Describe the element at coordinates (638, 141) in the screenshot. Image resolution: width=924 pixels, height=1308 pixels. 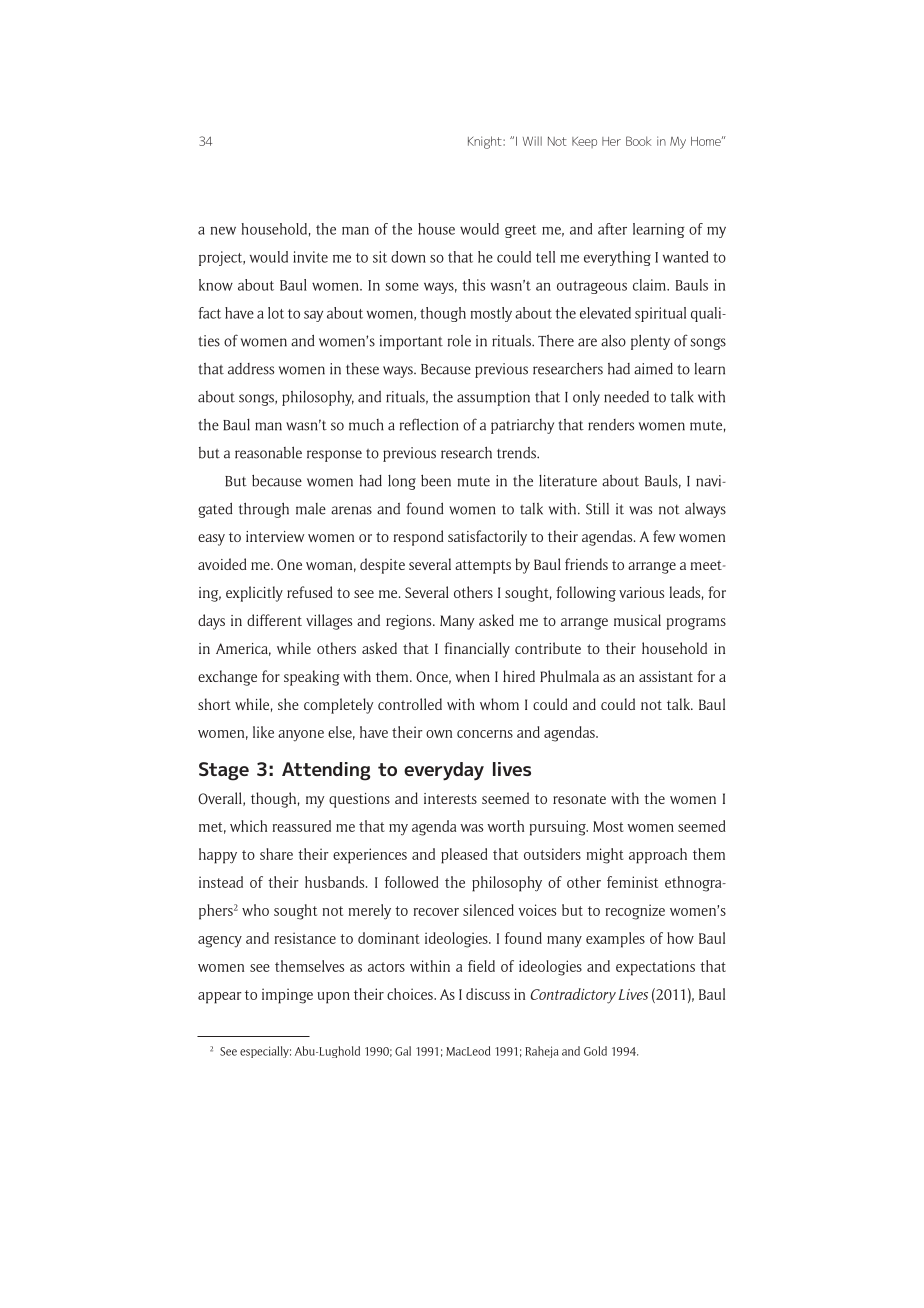
I see `Book` at that location.
